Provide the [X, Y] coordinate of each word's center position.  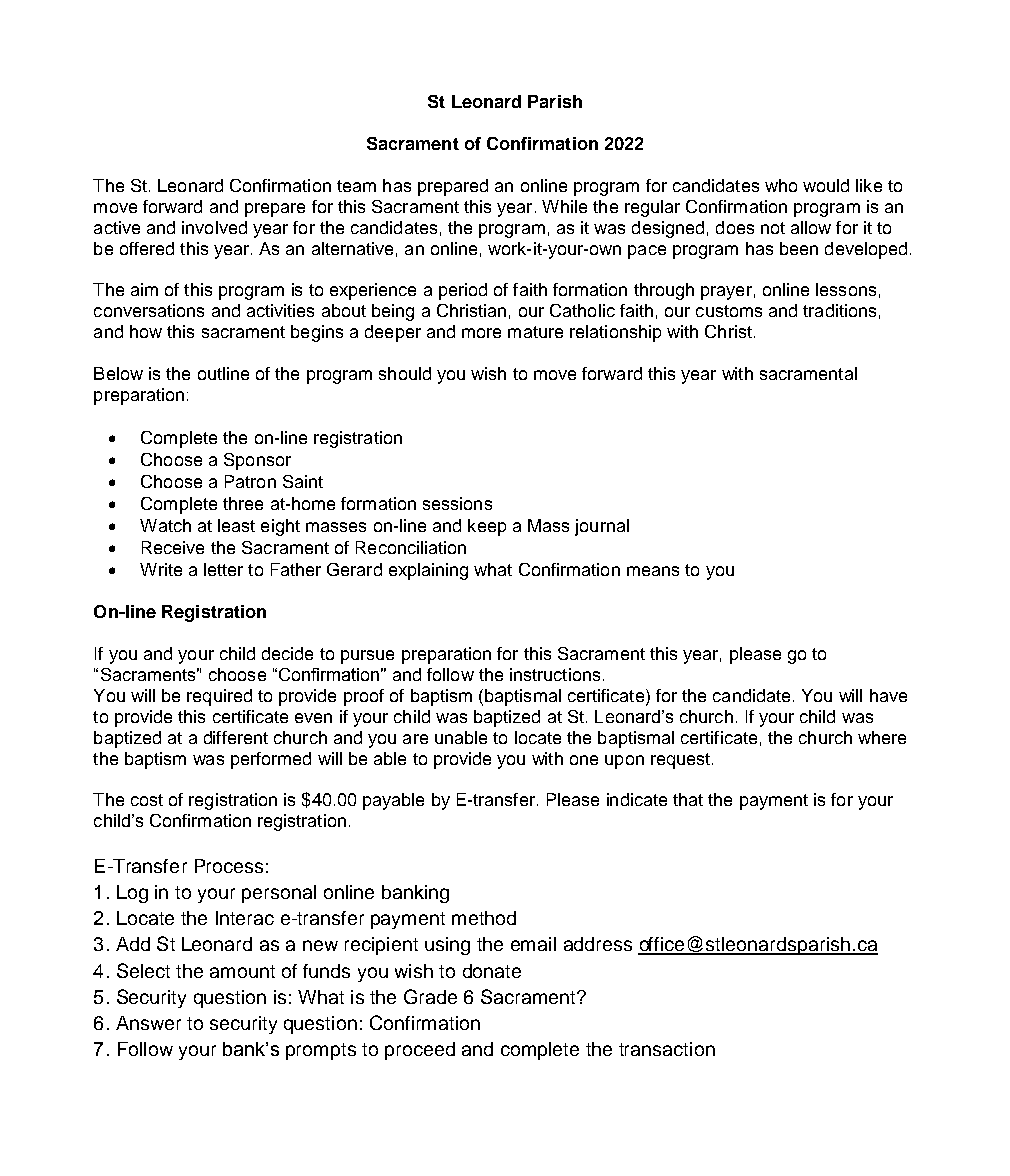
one [584, 760]
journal [602, 527]
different [236, 737]
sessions [457, 503]
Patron [250, 481]
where [882, 737]
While [564, 206]
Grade [430, 996]
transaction [667, 1049]
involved [214, 227]
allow [811, 227]
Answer [148, 1023]
